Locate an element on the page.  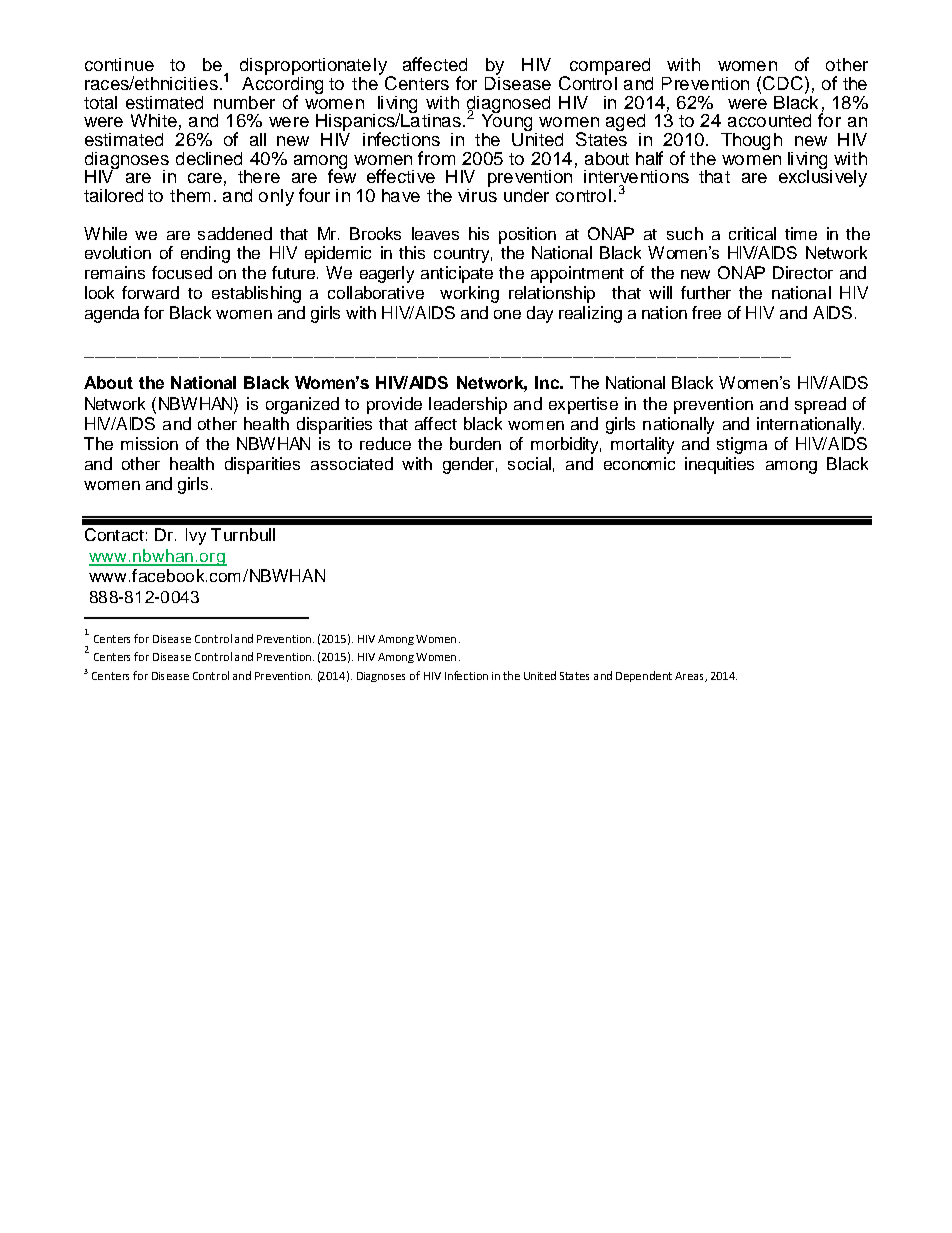
accounted is located at coordinates (769, 120).
